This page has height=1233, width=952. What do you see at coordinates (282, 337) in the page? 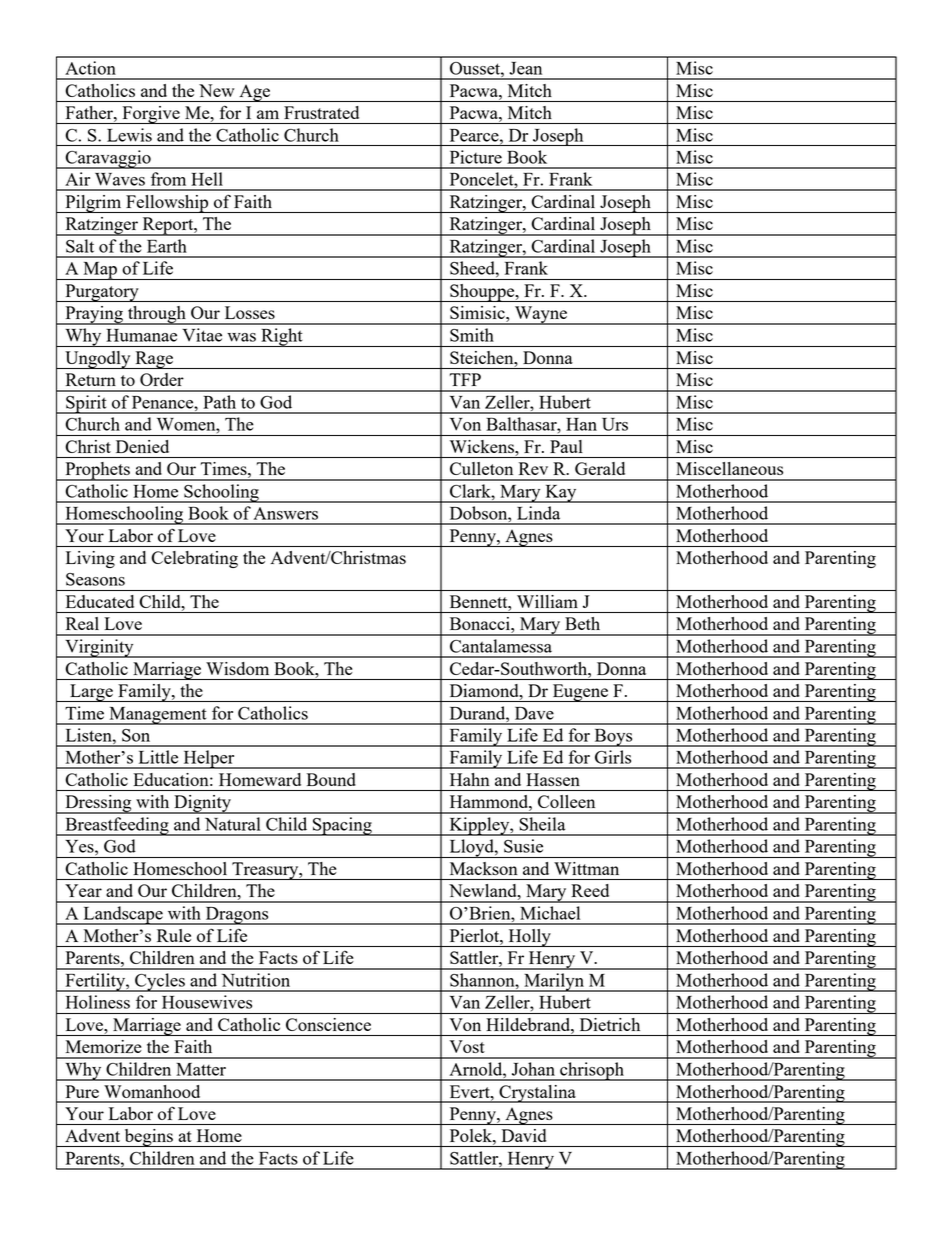
I see `Right` at bounding box center [282, 337].
